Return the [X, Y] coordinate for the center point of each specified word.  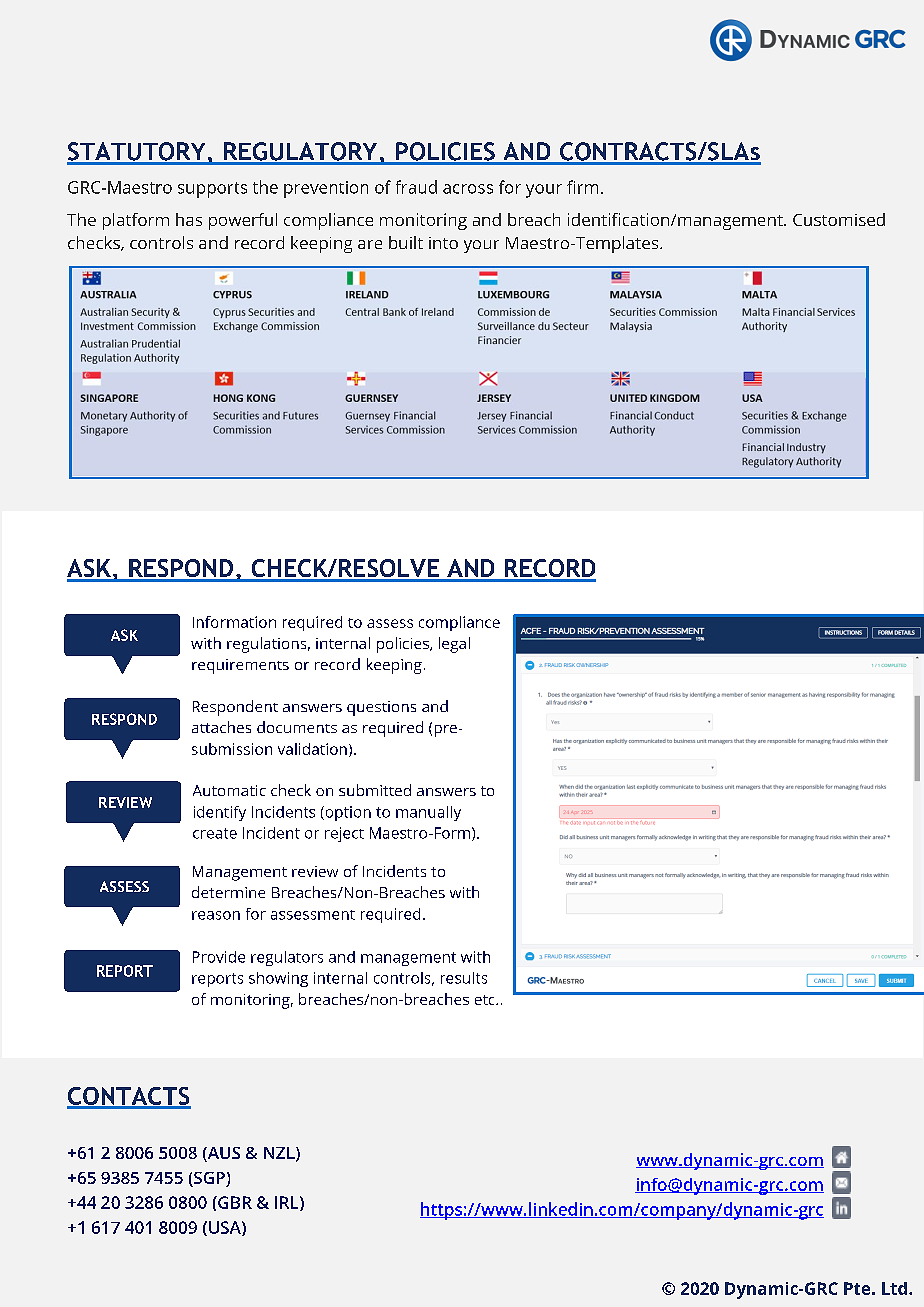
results [464, 978]
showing [278, 979]
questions [381, 708]
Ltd [896, 1288]
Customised [839, 219]
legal [454, 645]
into [443, 243]
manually [428, 813]
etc [486, 1000]
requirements [240, 666]
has [189, 219]
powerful [243, 221]
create [215, 833]
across [468, 189]
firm [582, 187]
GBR [234, 1202]
